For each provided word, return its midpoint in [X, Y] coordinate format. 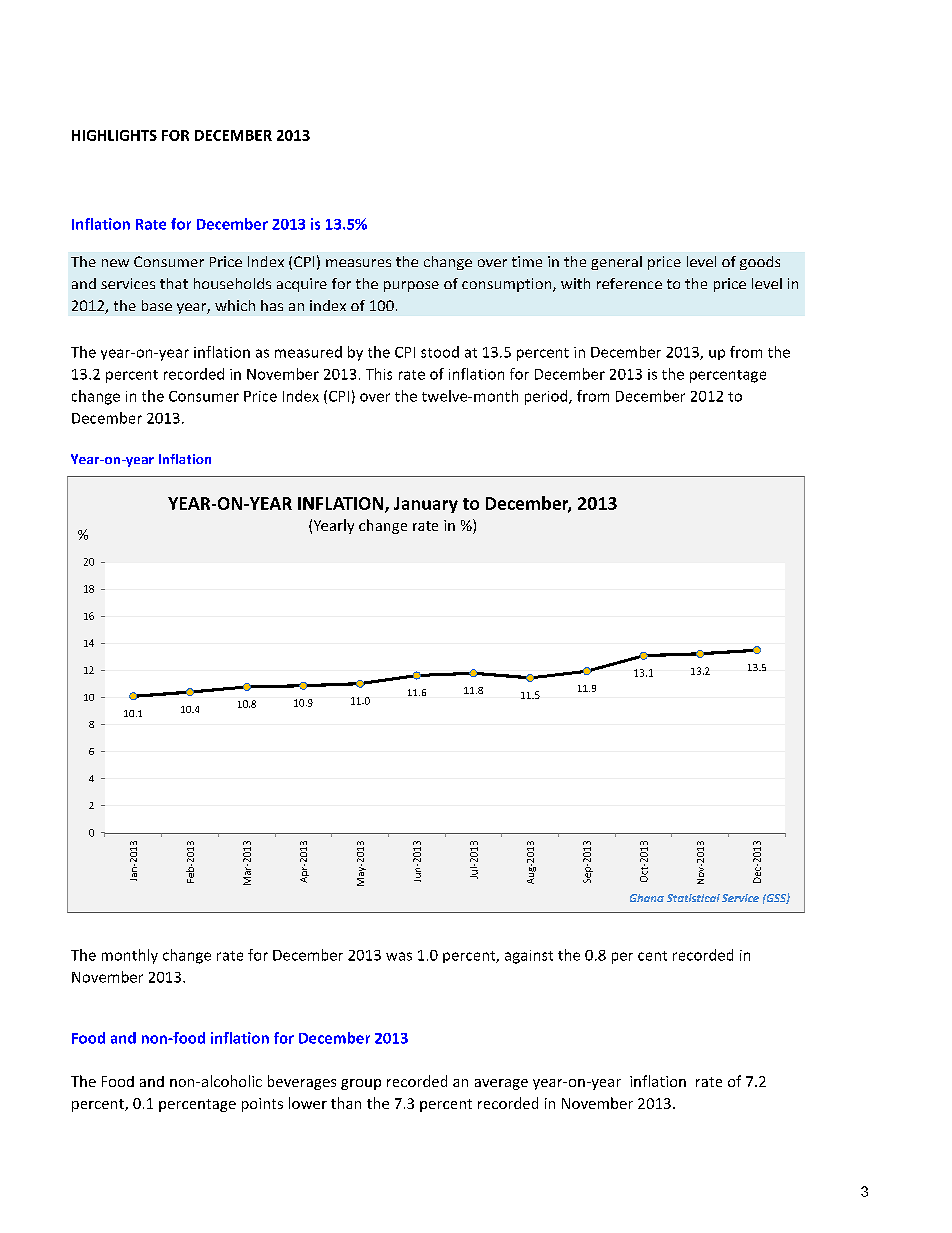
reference [629, 283]
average [501, 1084]
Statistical [693, 898]
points [262, 1105]
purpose [411, 286]
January [426, 505]
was [399, 956]
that [174, 283]
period [547, 397]
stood [440, 352]
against [529, 957]
